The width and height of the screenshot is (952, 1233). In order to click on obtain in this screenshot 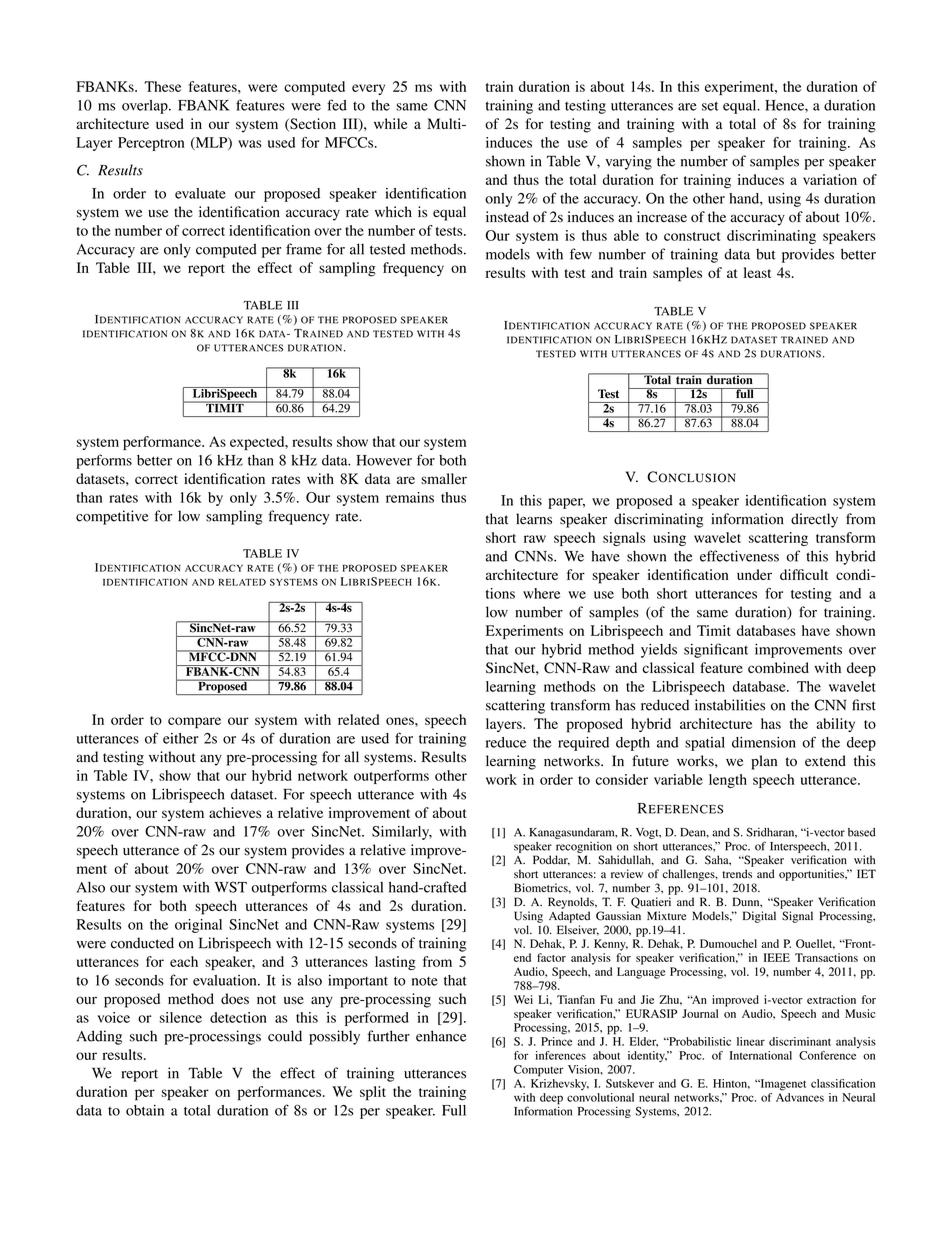, I will do `click(145, 1110)`.
